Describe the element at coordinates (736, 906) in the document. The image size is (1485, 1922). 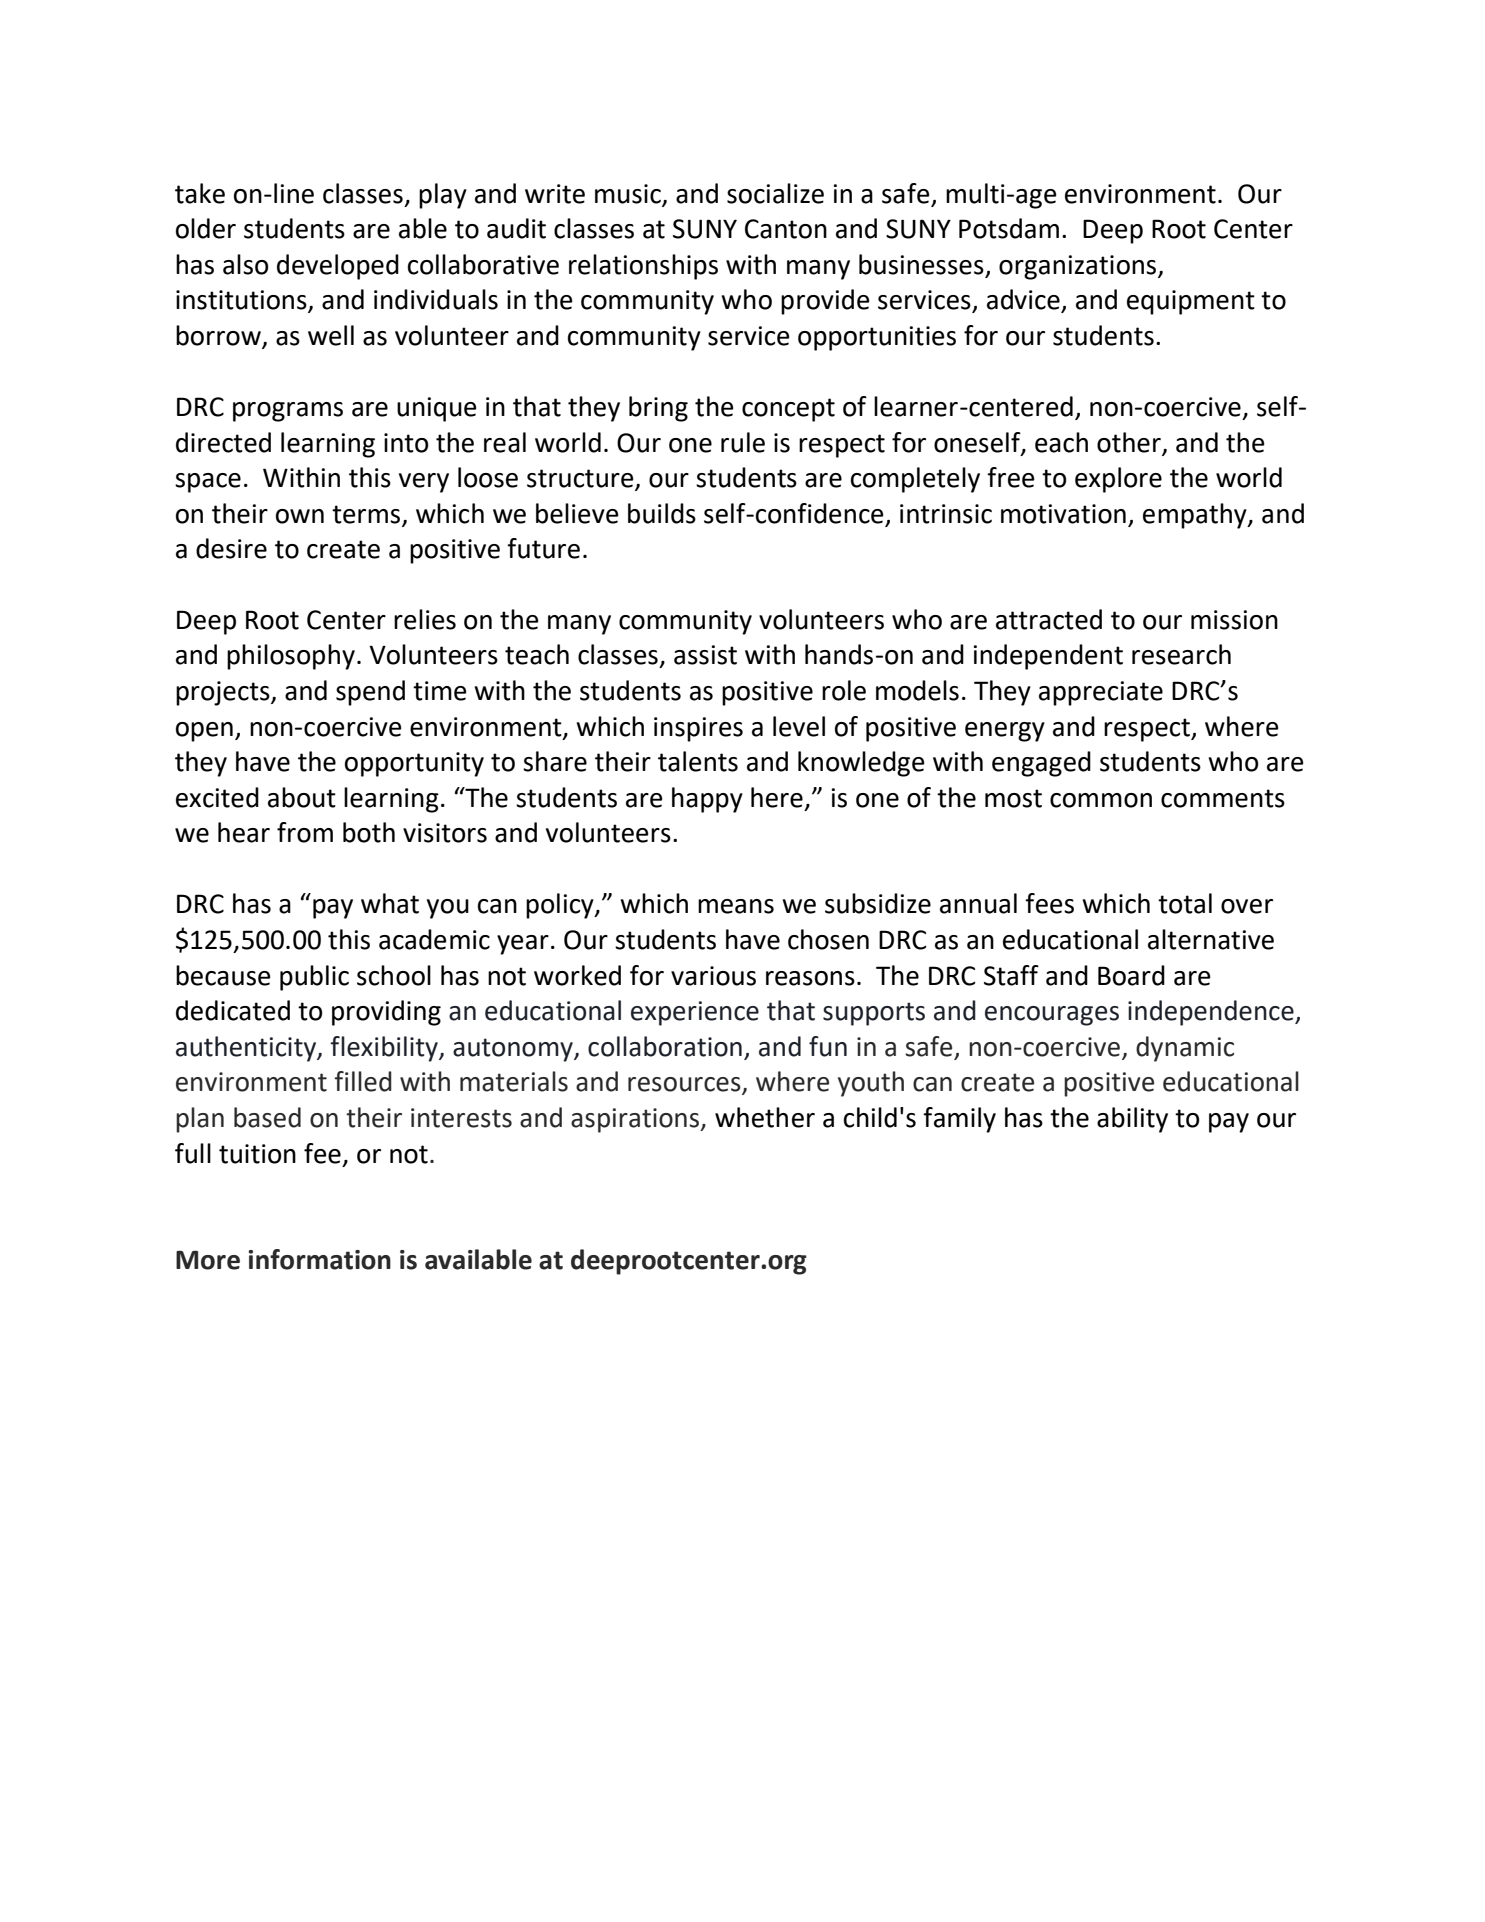
I see `means` at that location.
